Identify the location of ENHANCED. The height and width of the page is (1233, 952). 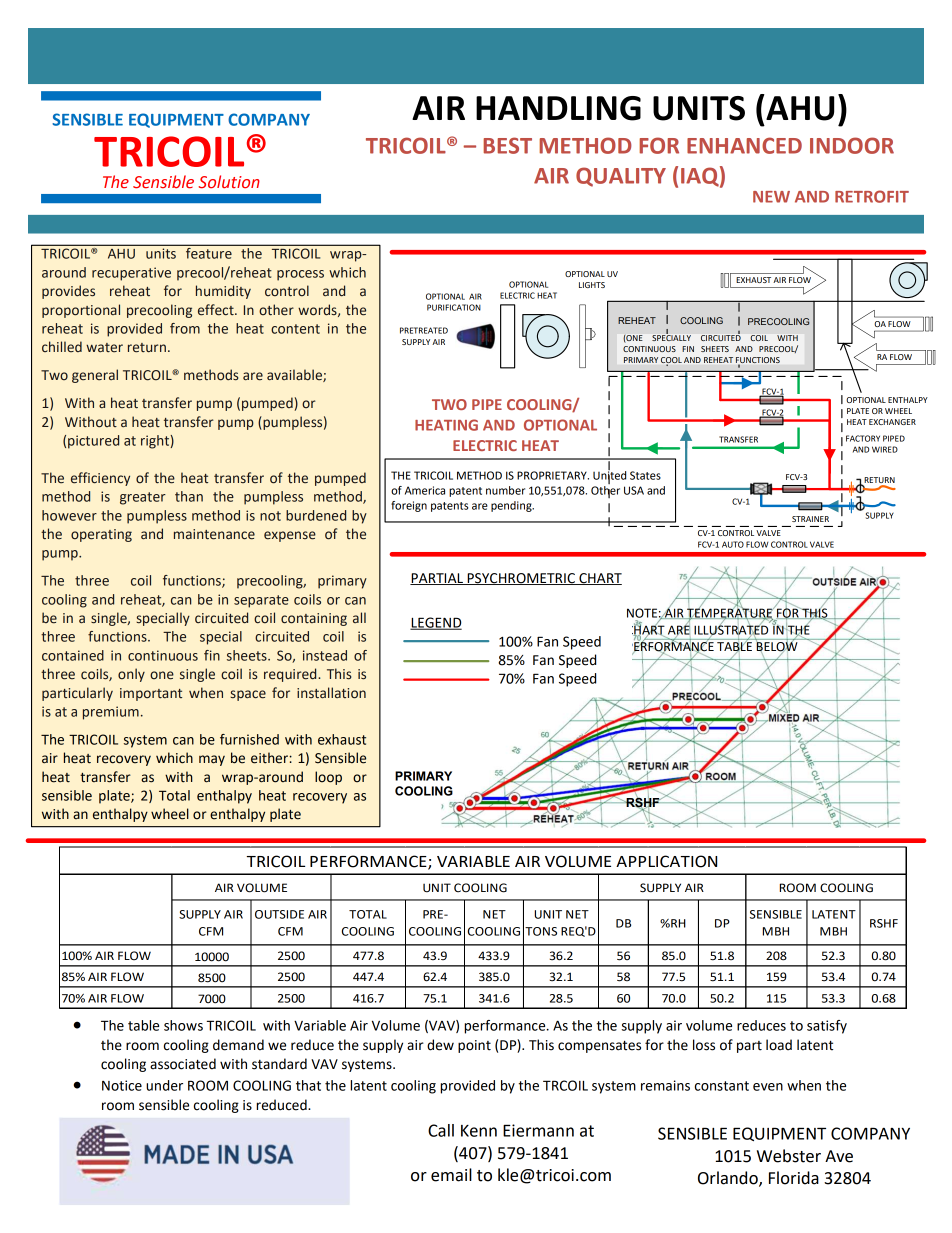
(744, 145).
